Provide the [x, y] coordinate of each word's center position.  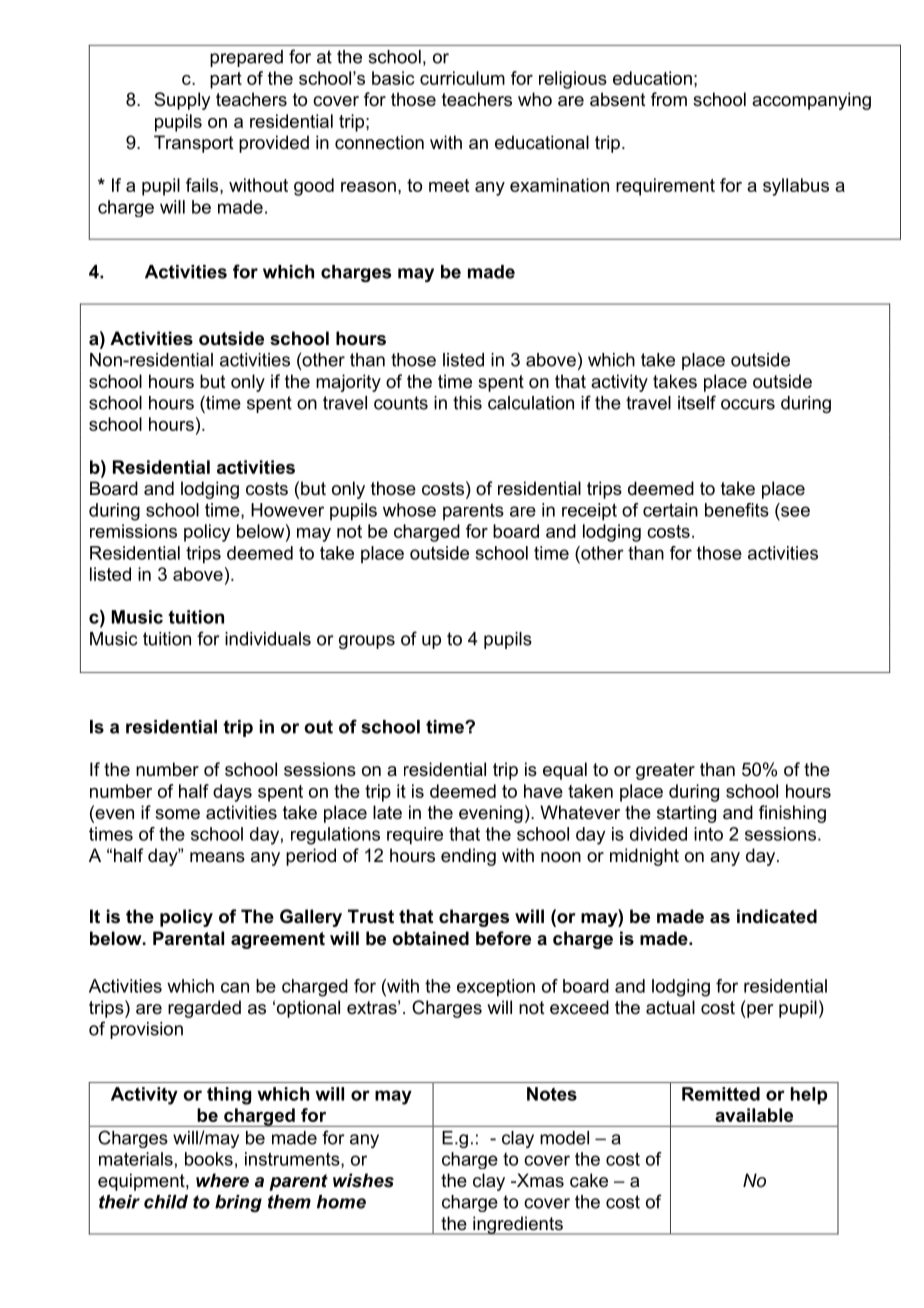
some [177, 814]
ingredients [518, 1225]
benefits [737, 510]
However [287, 510]
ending [468, 857]
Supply [182, 101]
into [708, 834]
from [669, 99]
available [754, 1115]
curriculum [462, 78]
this [467, 403]
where [222, 1180]
